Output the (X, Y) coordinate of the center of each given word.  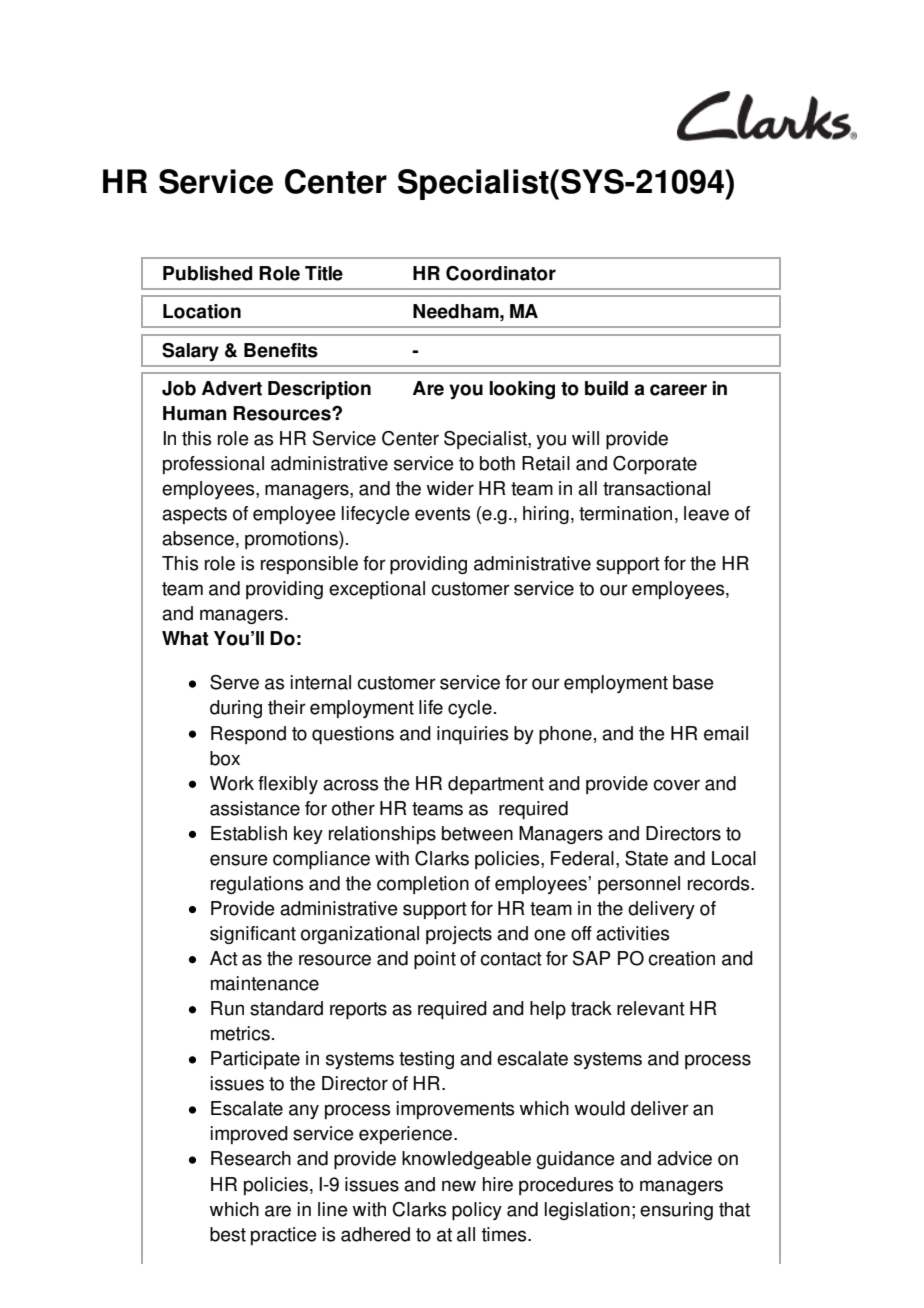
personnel (639, 885)
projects (459, 935)
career (678, 390)
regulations (257, 885)
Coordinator (501, 273)
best (228, 1234)
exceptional (377, 590)
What (185, 638)
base (693, 682)
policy (477, 1211)
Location (202, 311)
